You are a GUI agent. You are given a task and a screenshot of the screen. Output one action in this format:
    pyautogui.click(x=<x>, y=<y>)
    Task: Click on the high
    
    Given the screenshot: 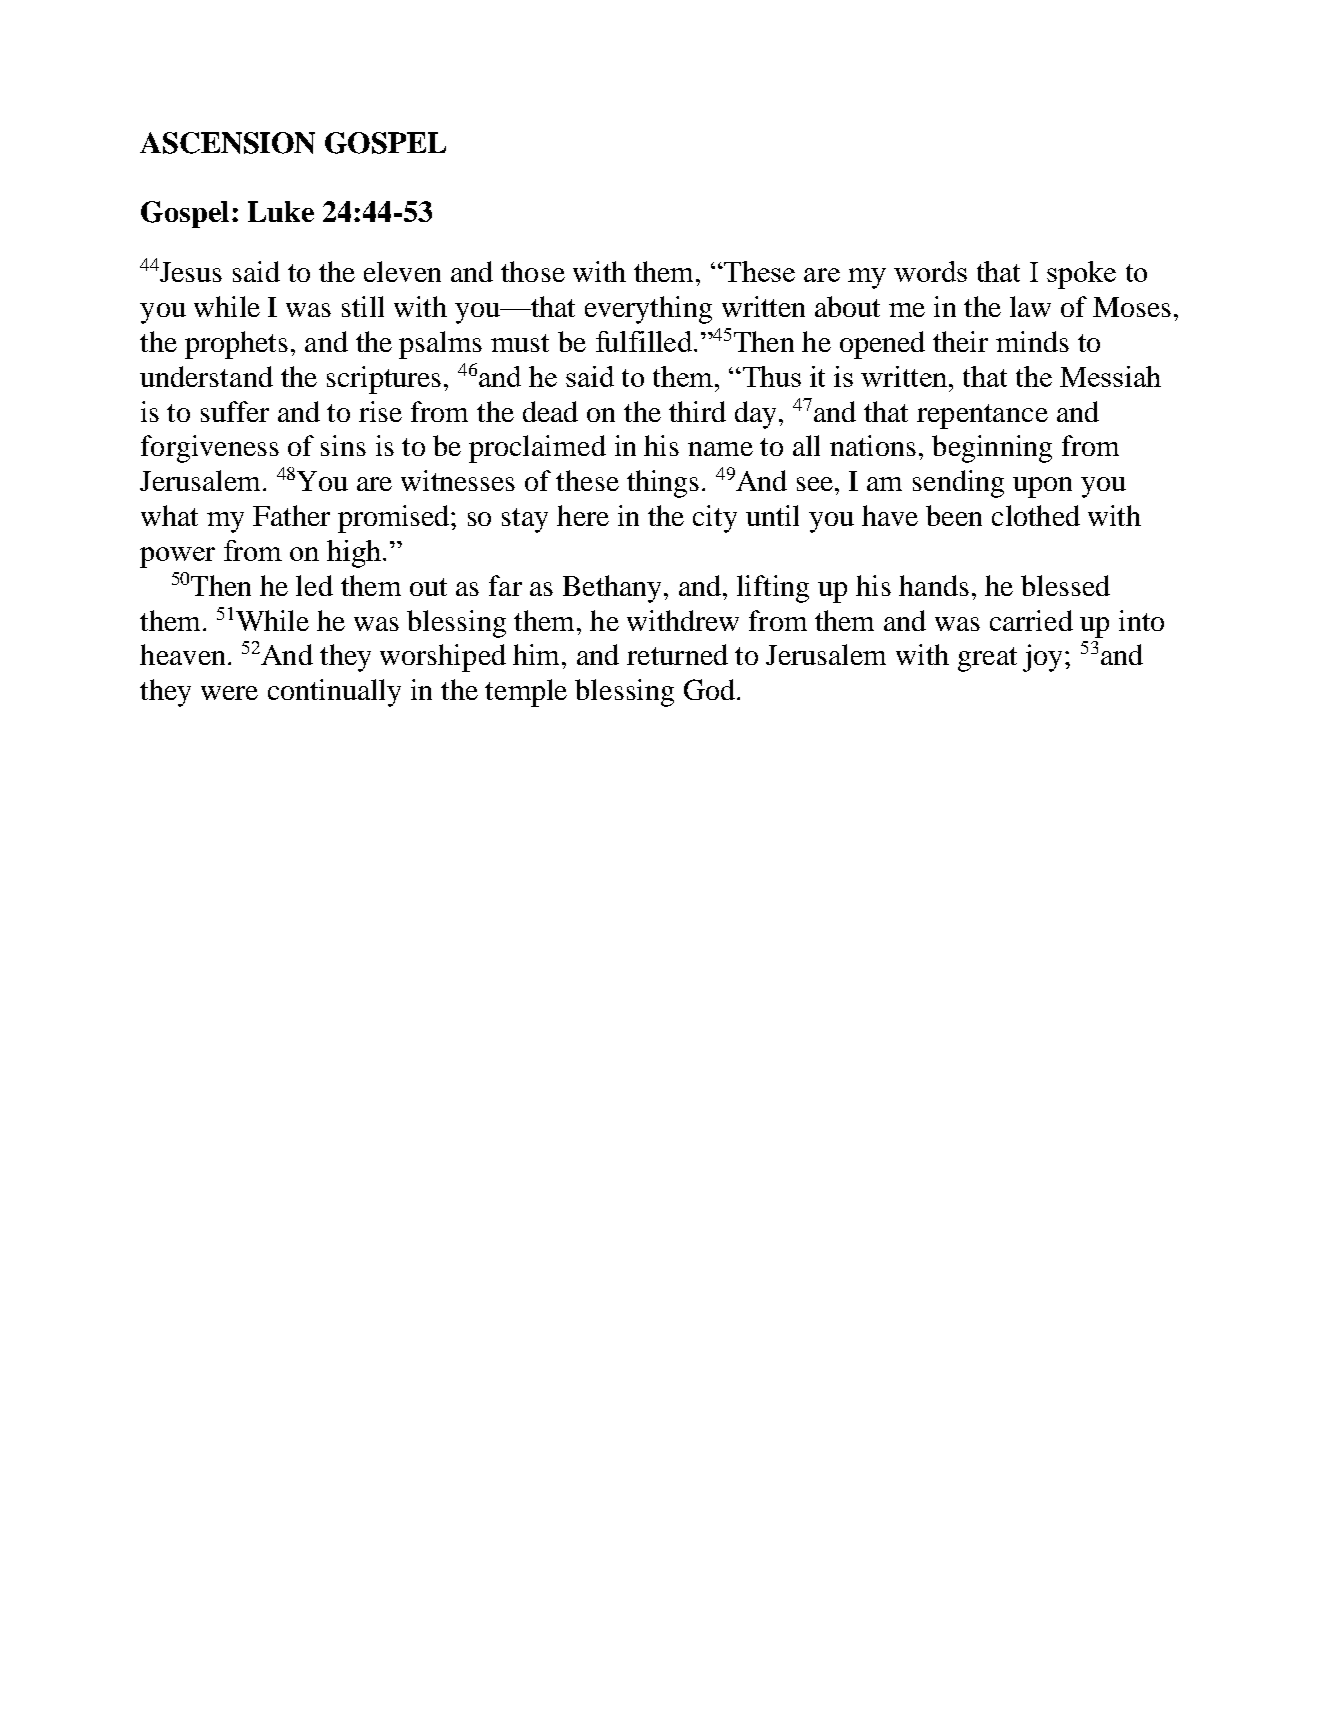 What is the action you would take?
    pyautogui.click(x=355, y=554)
